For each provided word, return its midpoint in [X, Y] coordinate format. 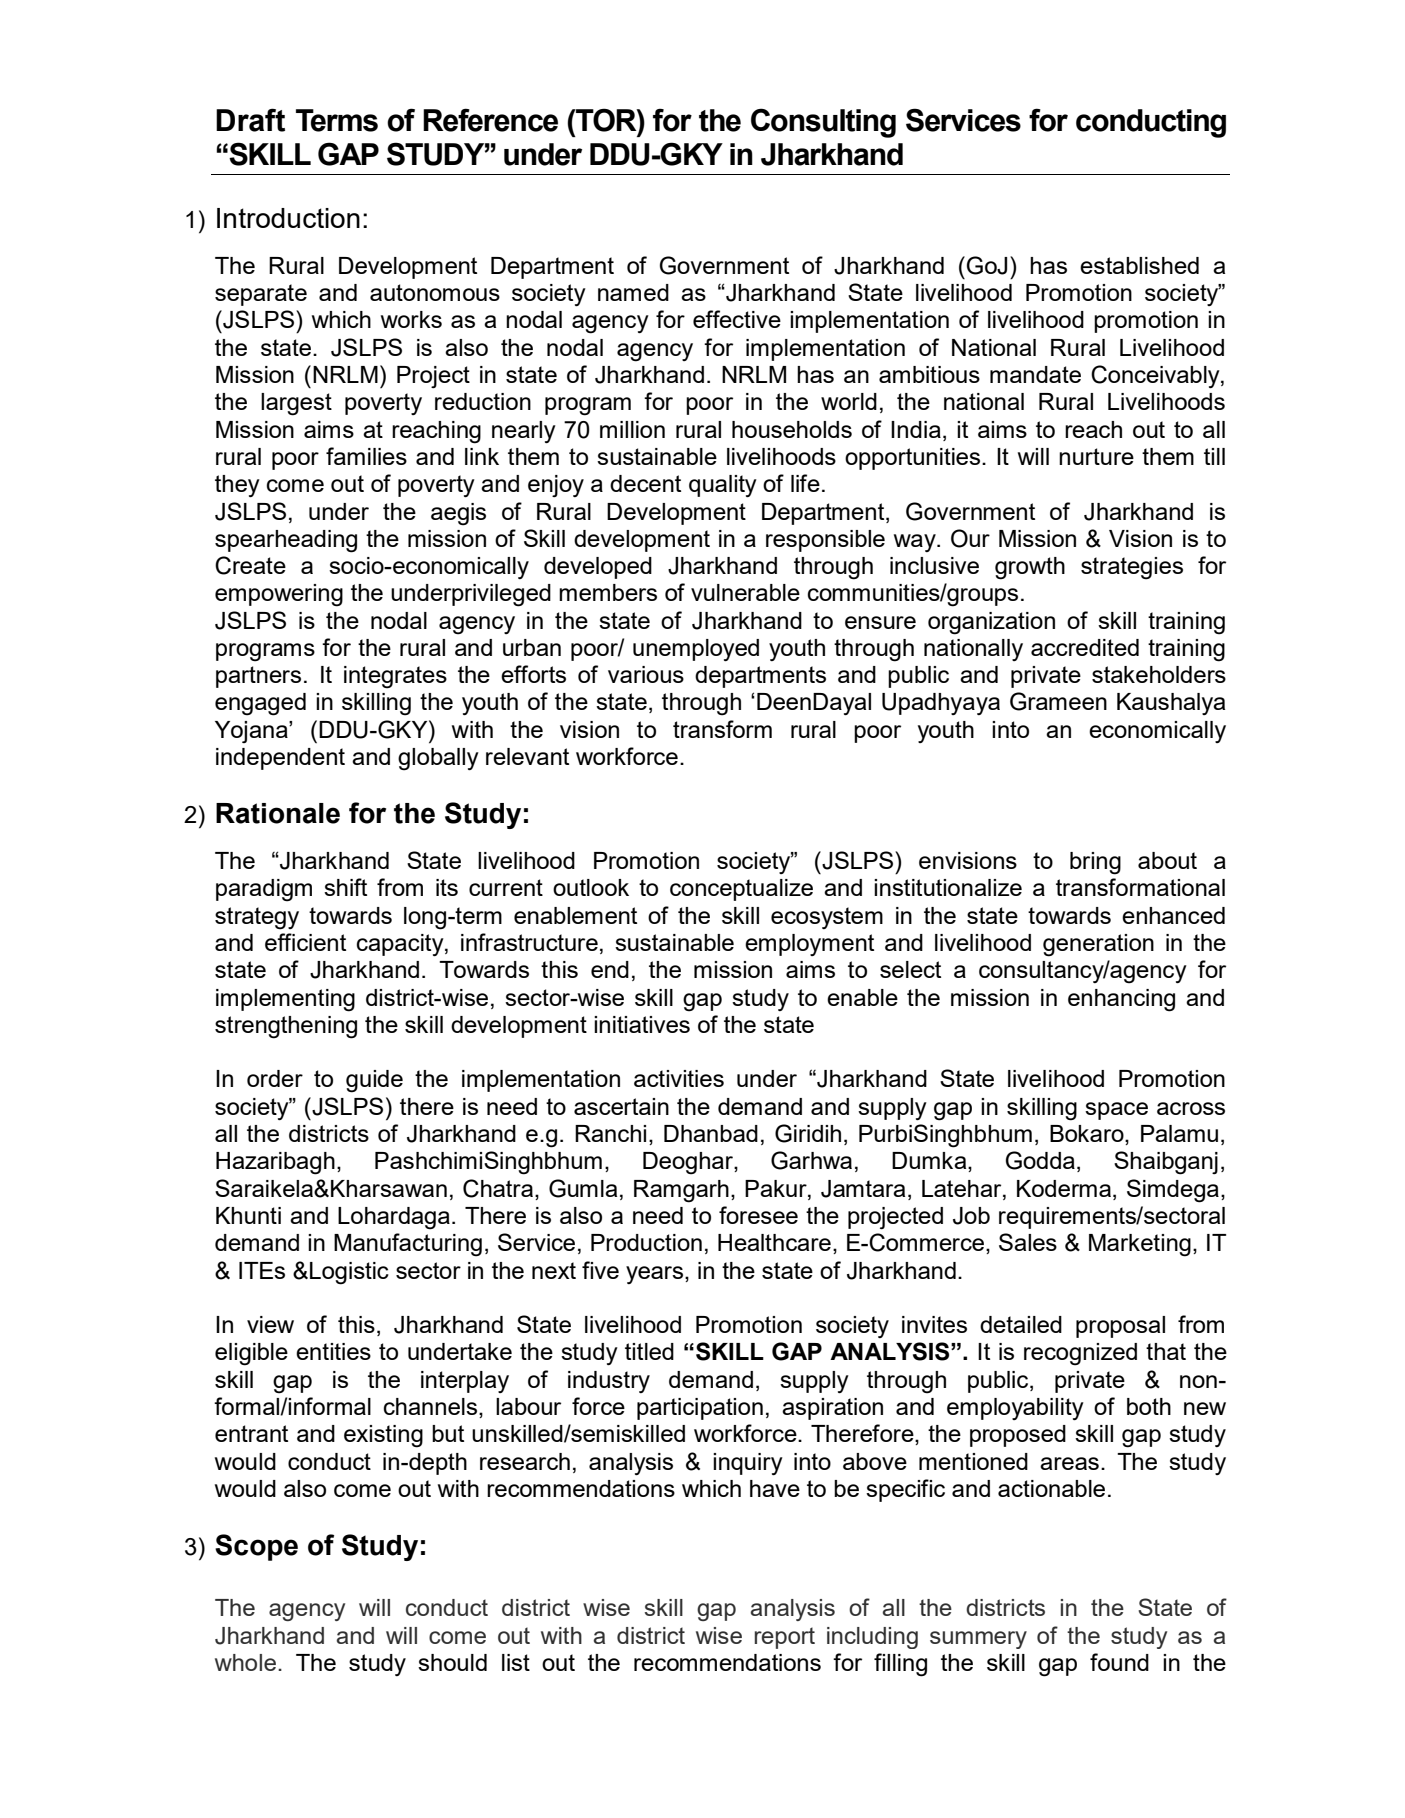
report [785, 1638]
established [1139, 265]
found [1119, 1662]
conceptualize [741, 890]
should [452, 1662]
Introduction [288, 218]
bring [1095, 863]
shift [345, 887]
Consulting [823, 123]
